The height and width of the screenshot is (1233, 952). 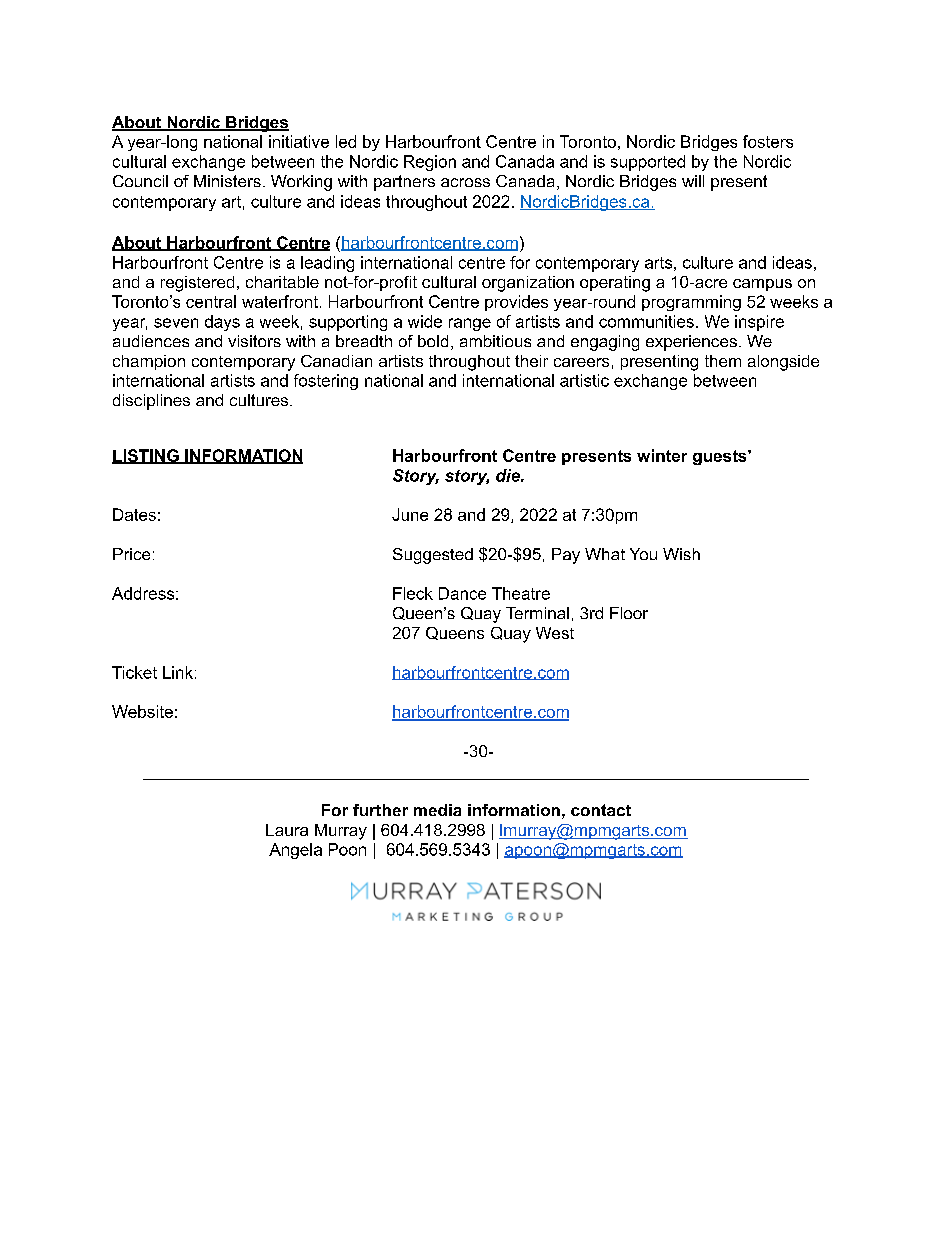 What do you see at coordinates (410, 514) in the screenshot?
I see `June` at bounding box center [410, 514].
